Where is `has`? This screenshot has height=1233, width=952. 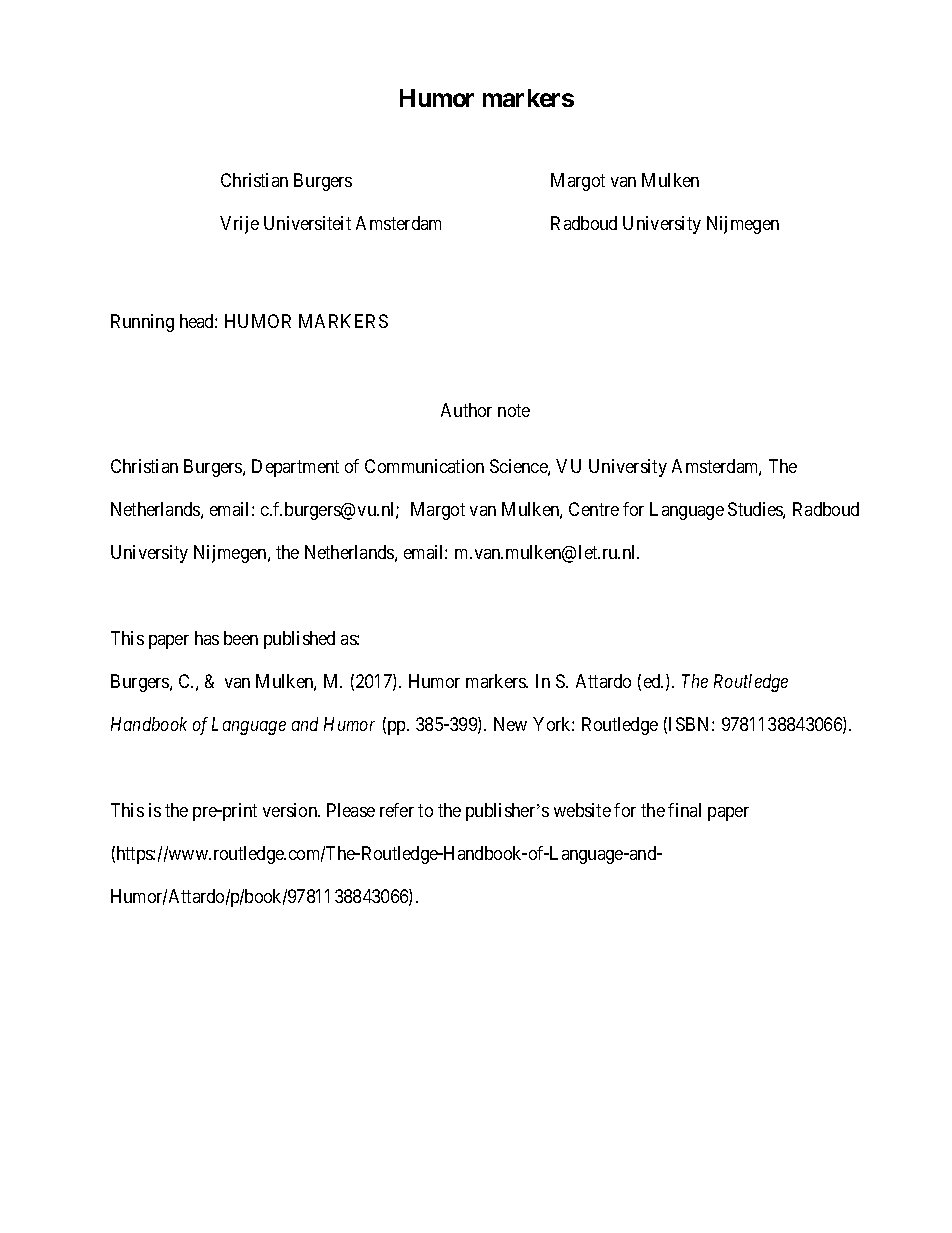 has is located at coordinates (207, 638).
